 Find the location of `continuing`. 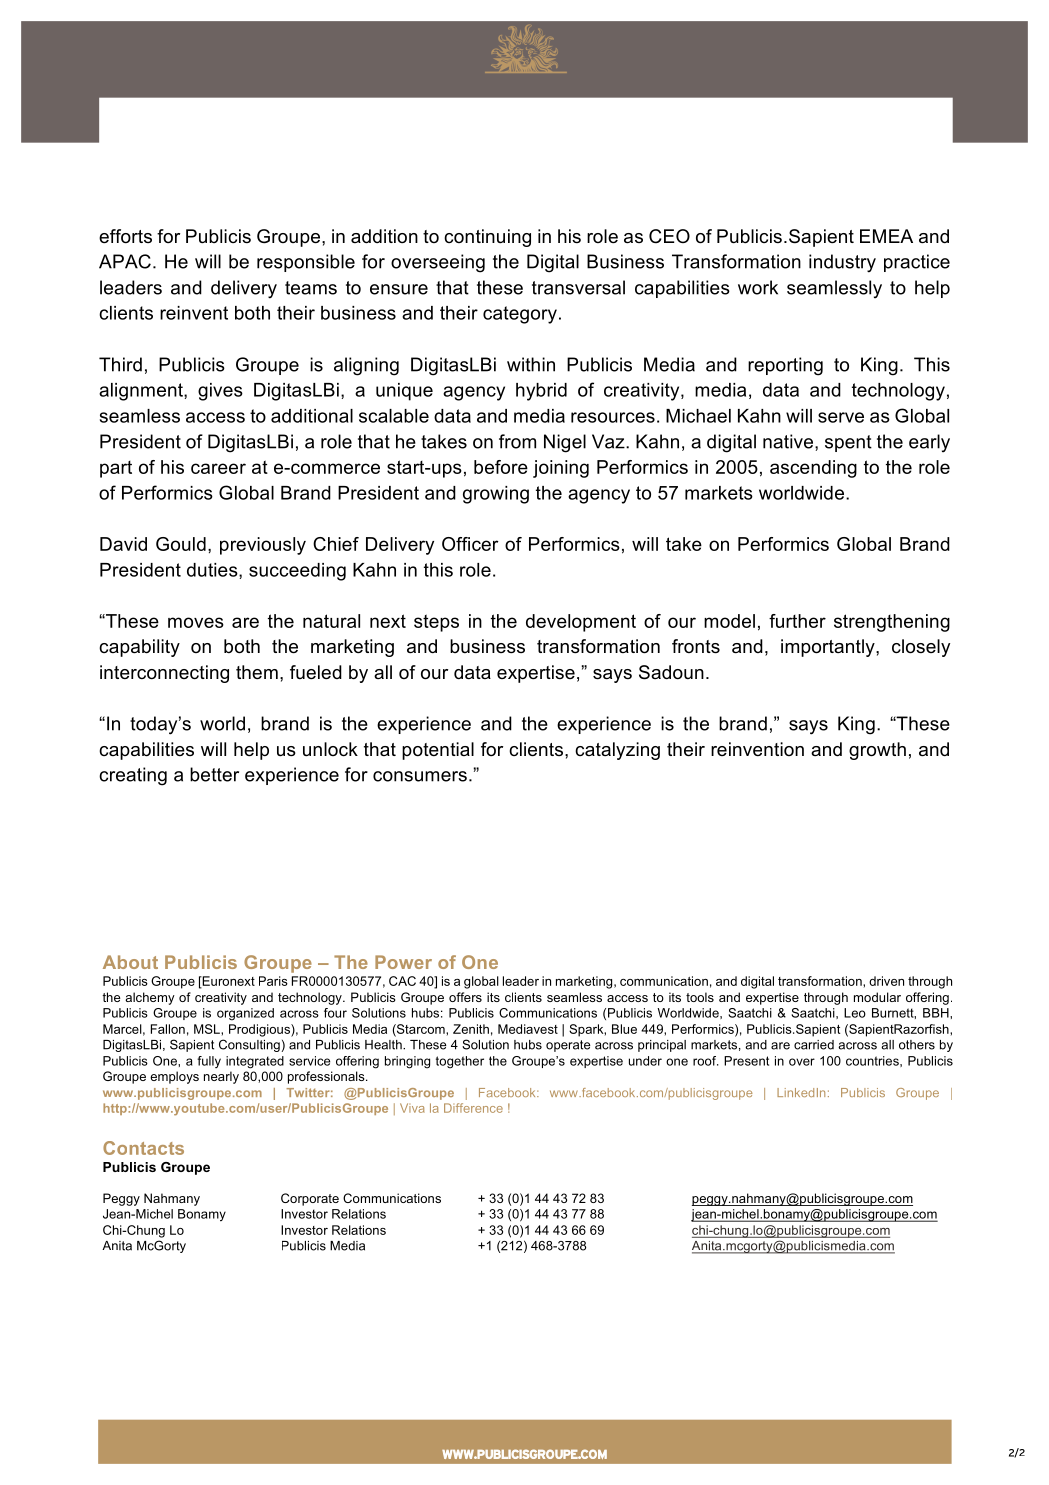

continuing is located at coordinates (487, 238).
